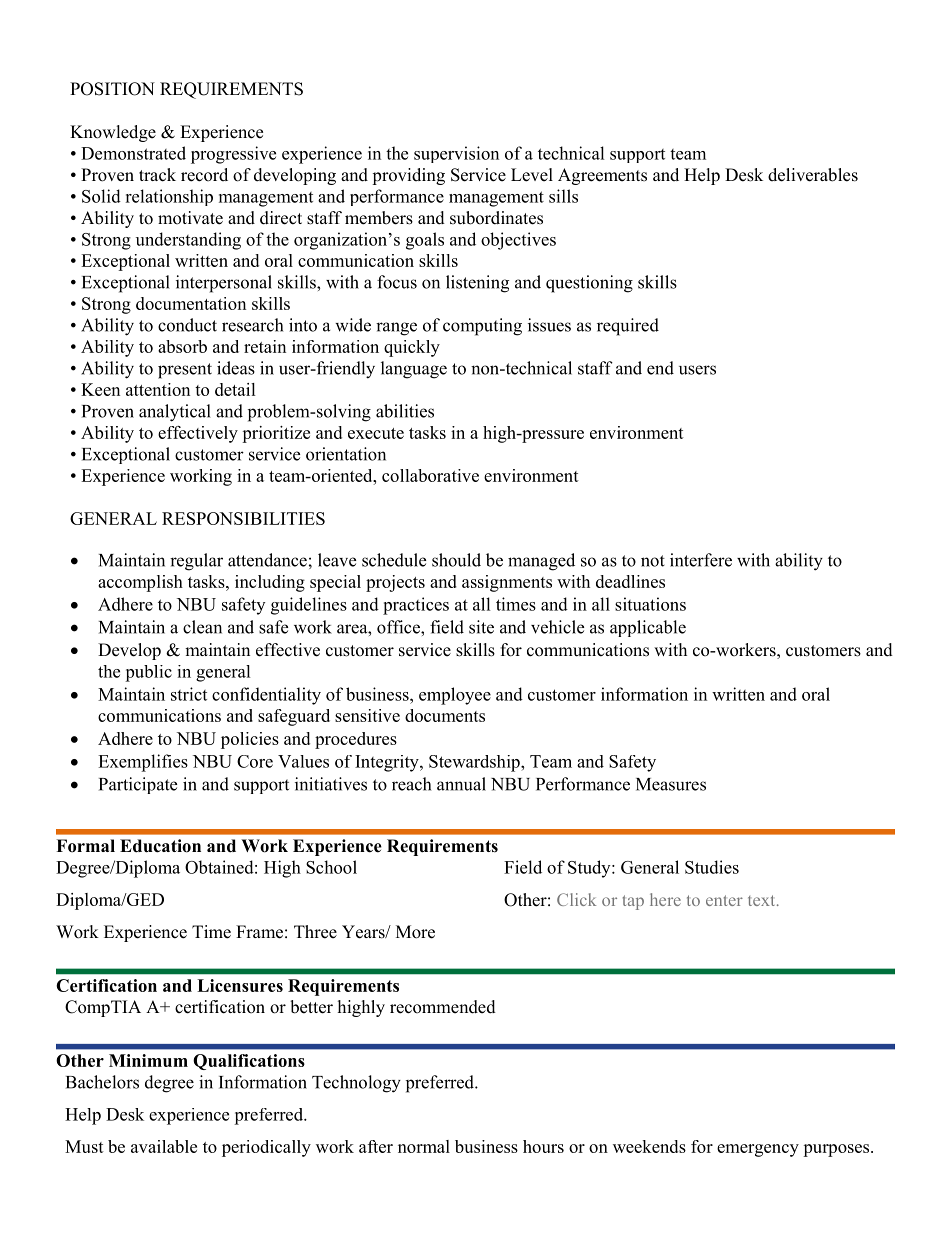  I want to click on Demonstrated, so click(133, 153).
